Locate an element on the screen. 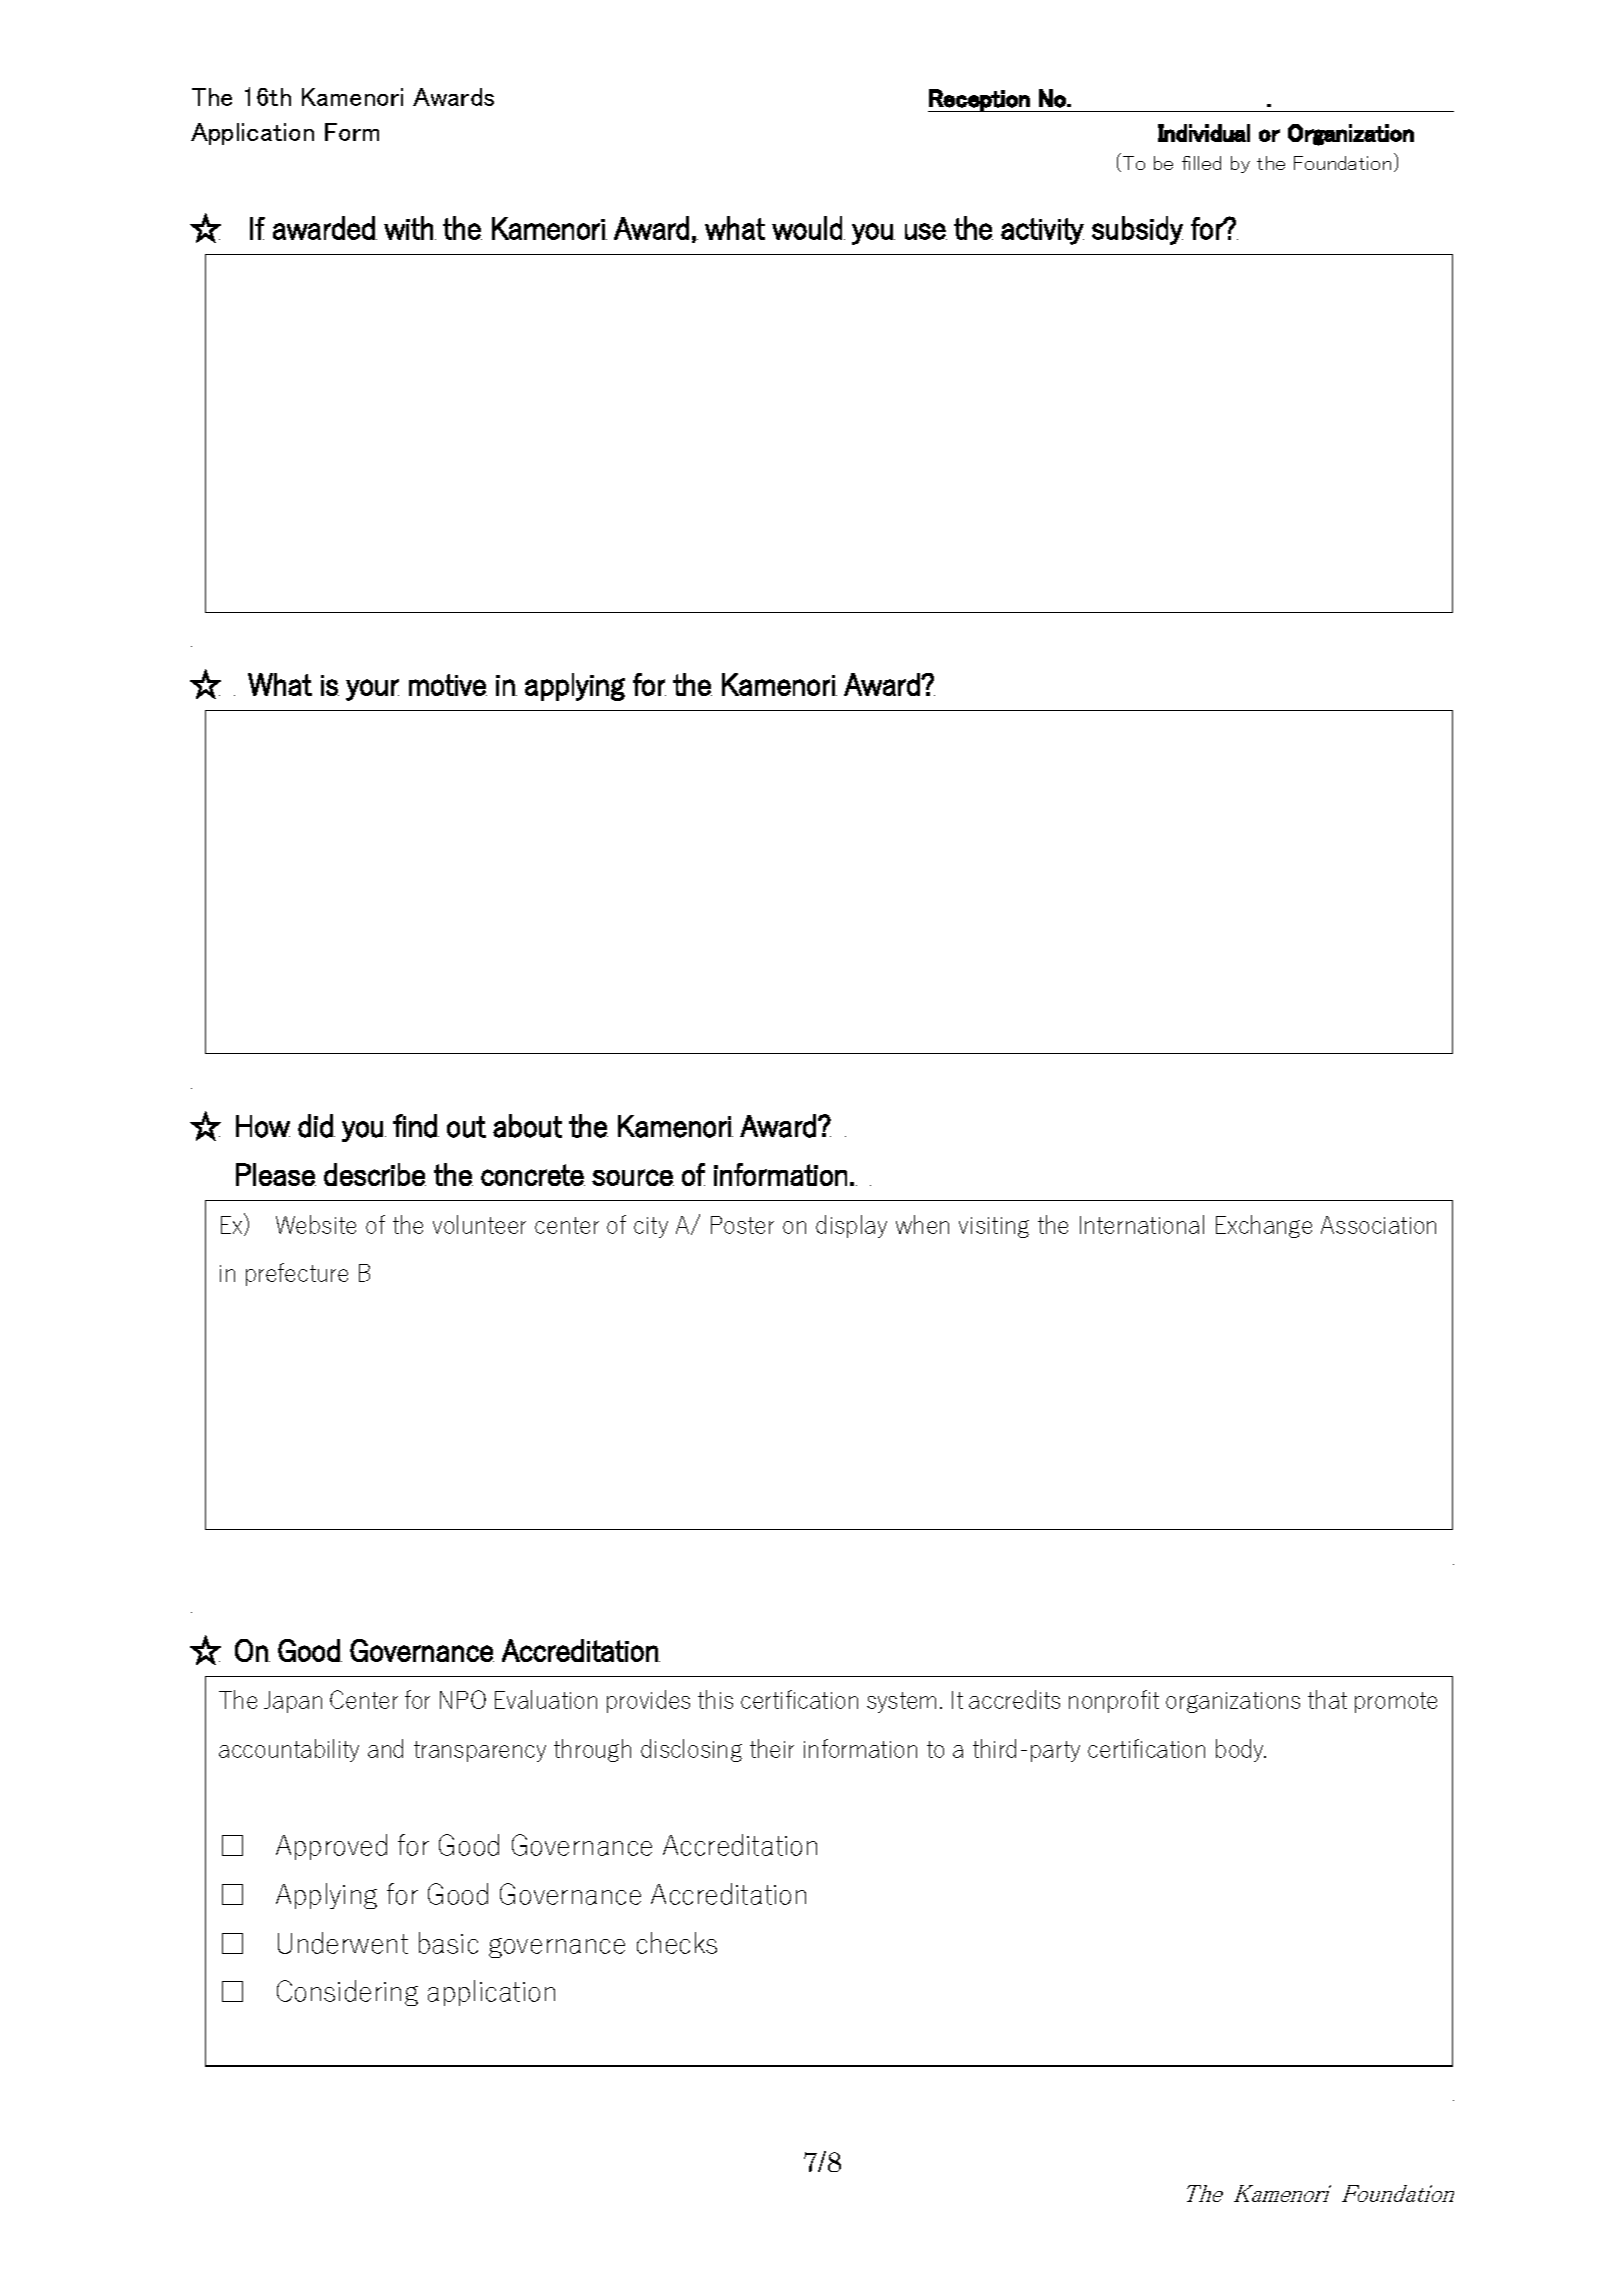  Exchange is located at coordinates (1264, 1226).
